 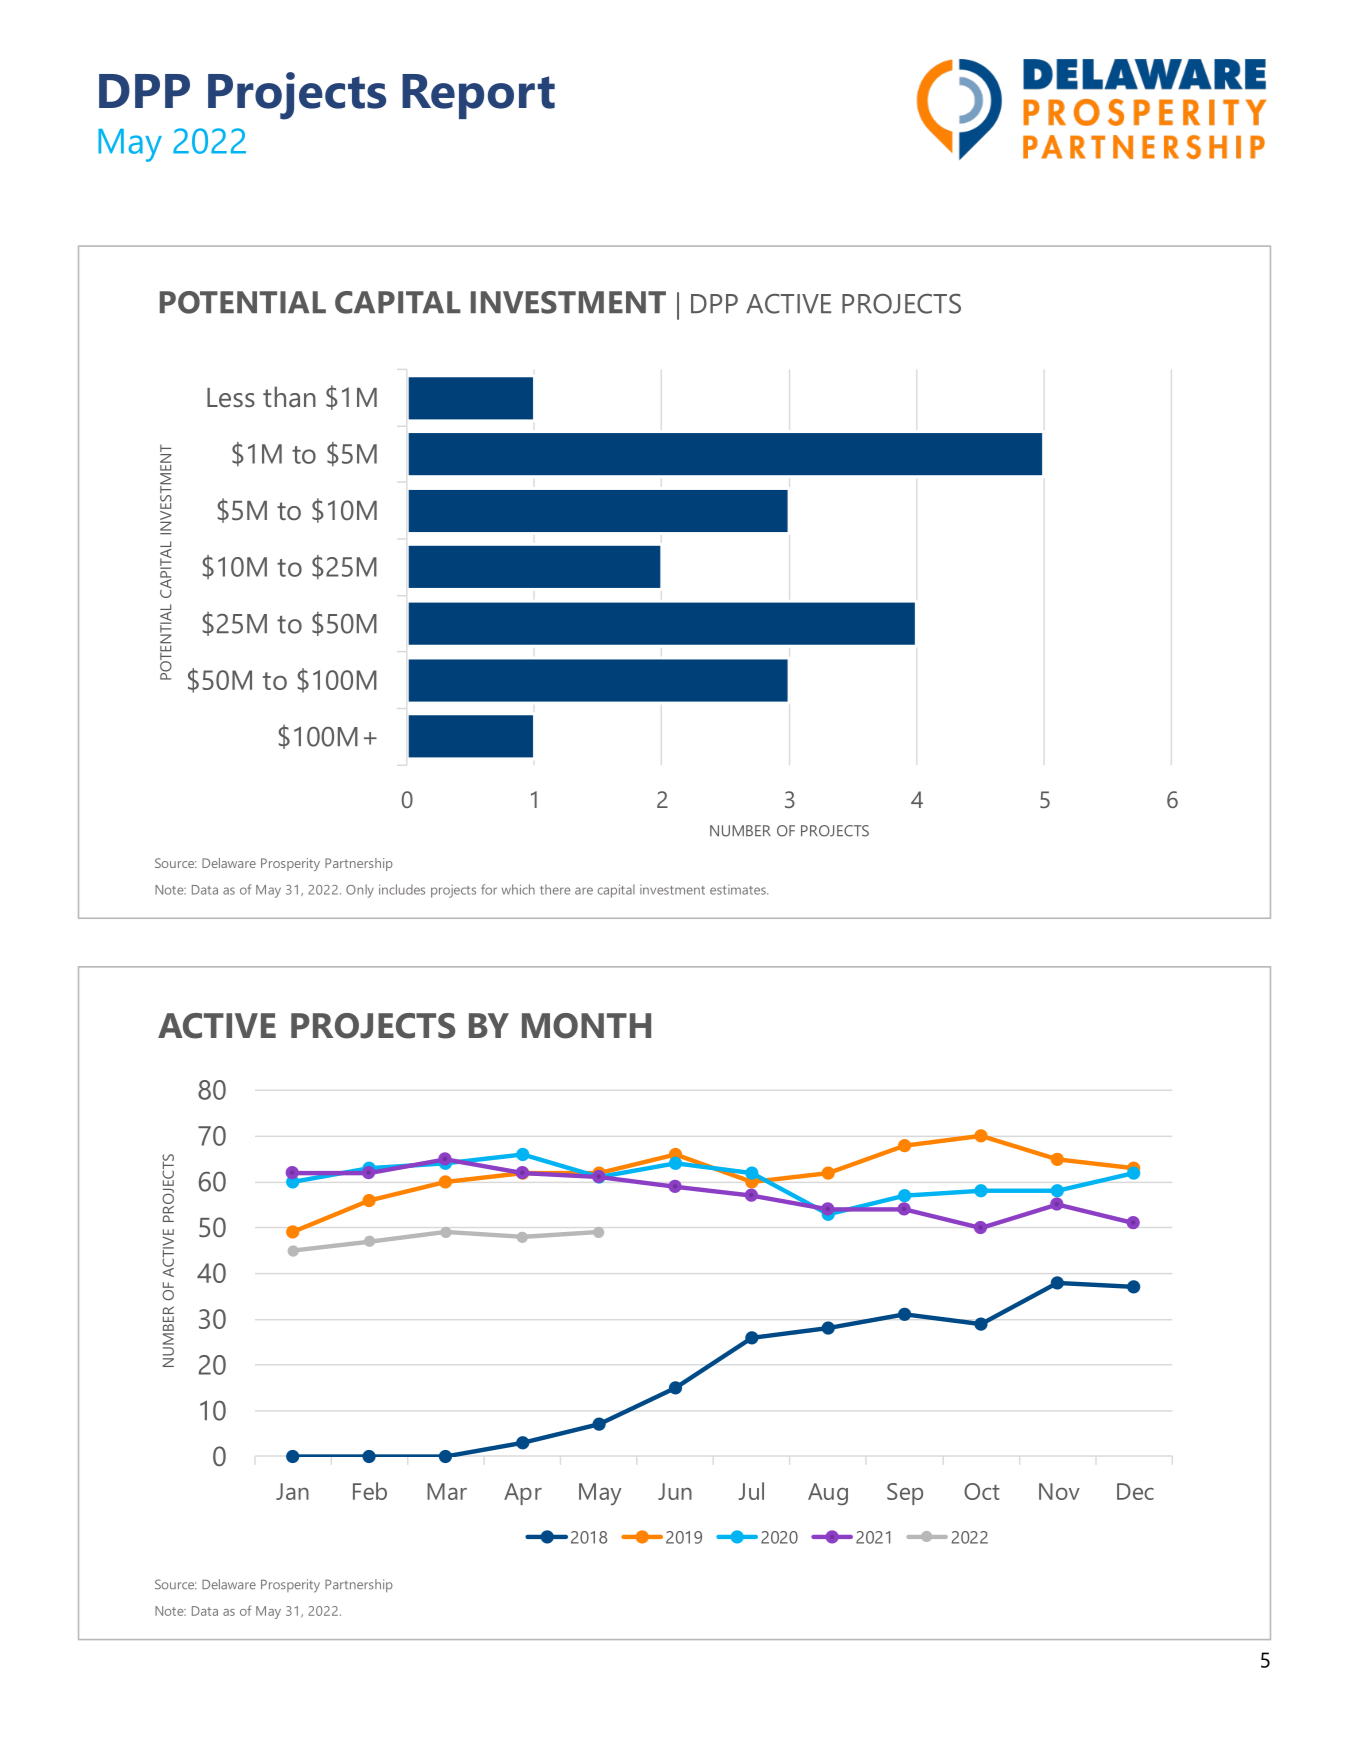 What do you see at coordinates (289, 397) in the screenshot?
I see `than` at bounding box center [289, 397].
